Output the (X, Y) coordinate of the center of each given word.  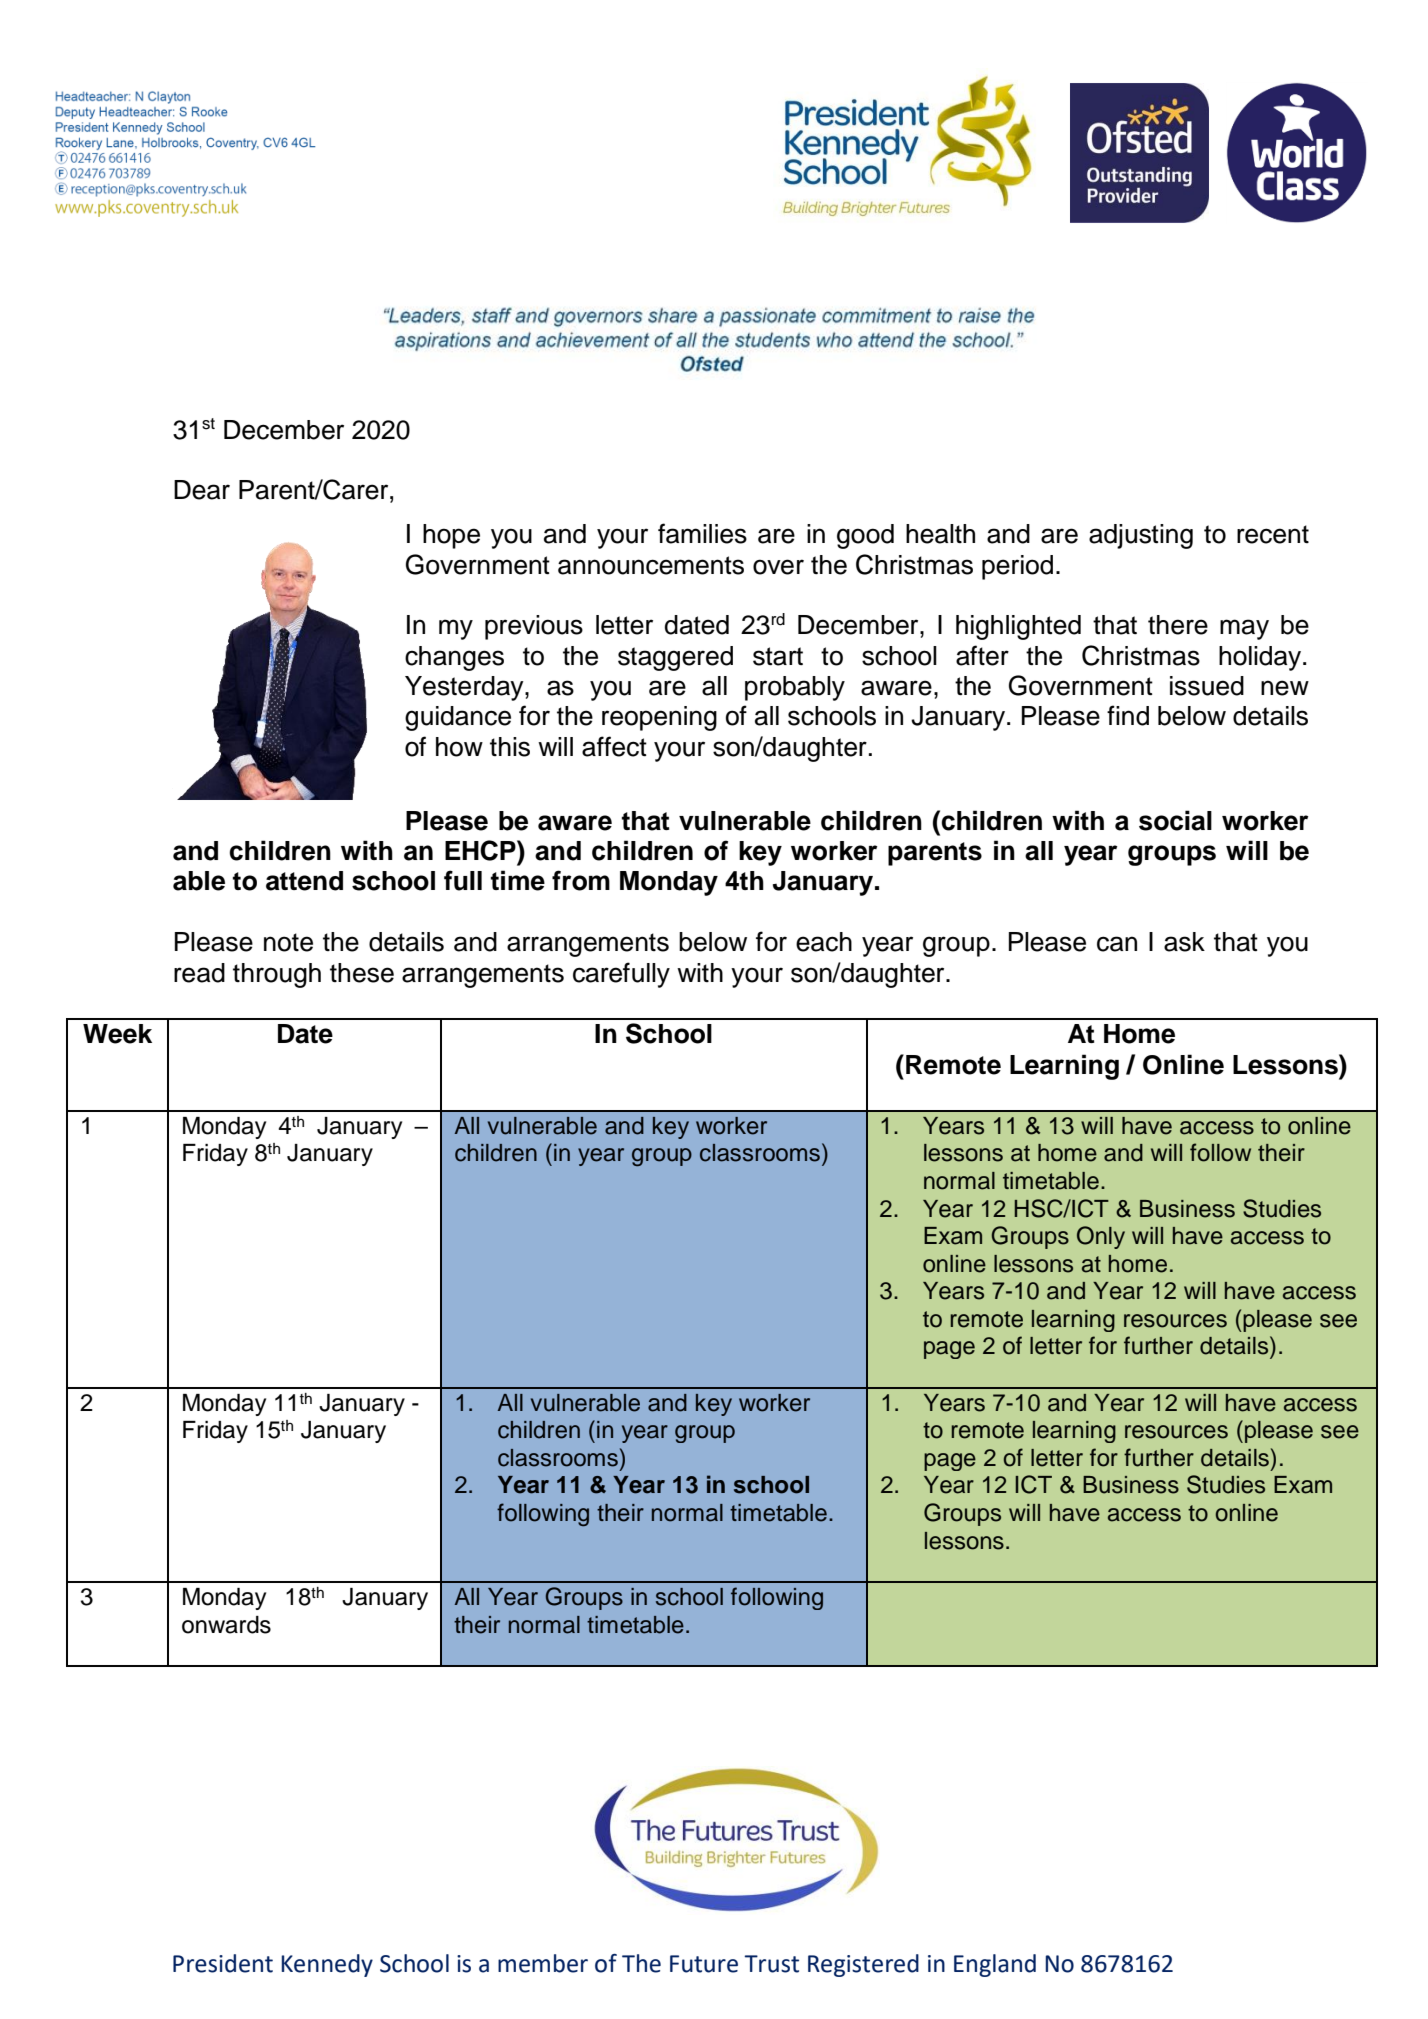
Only (1101, 1237)
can (1117, 944)
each (824, 942)
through (277, 975)
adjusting (1141, 536)
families (702, 533)
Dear (202, 490)
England (995, 1965)
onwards (226, 1625)
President (223, 1963)
